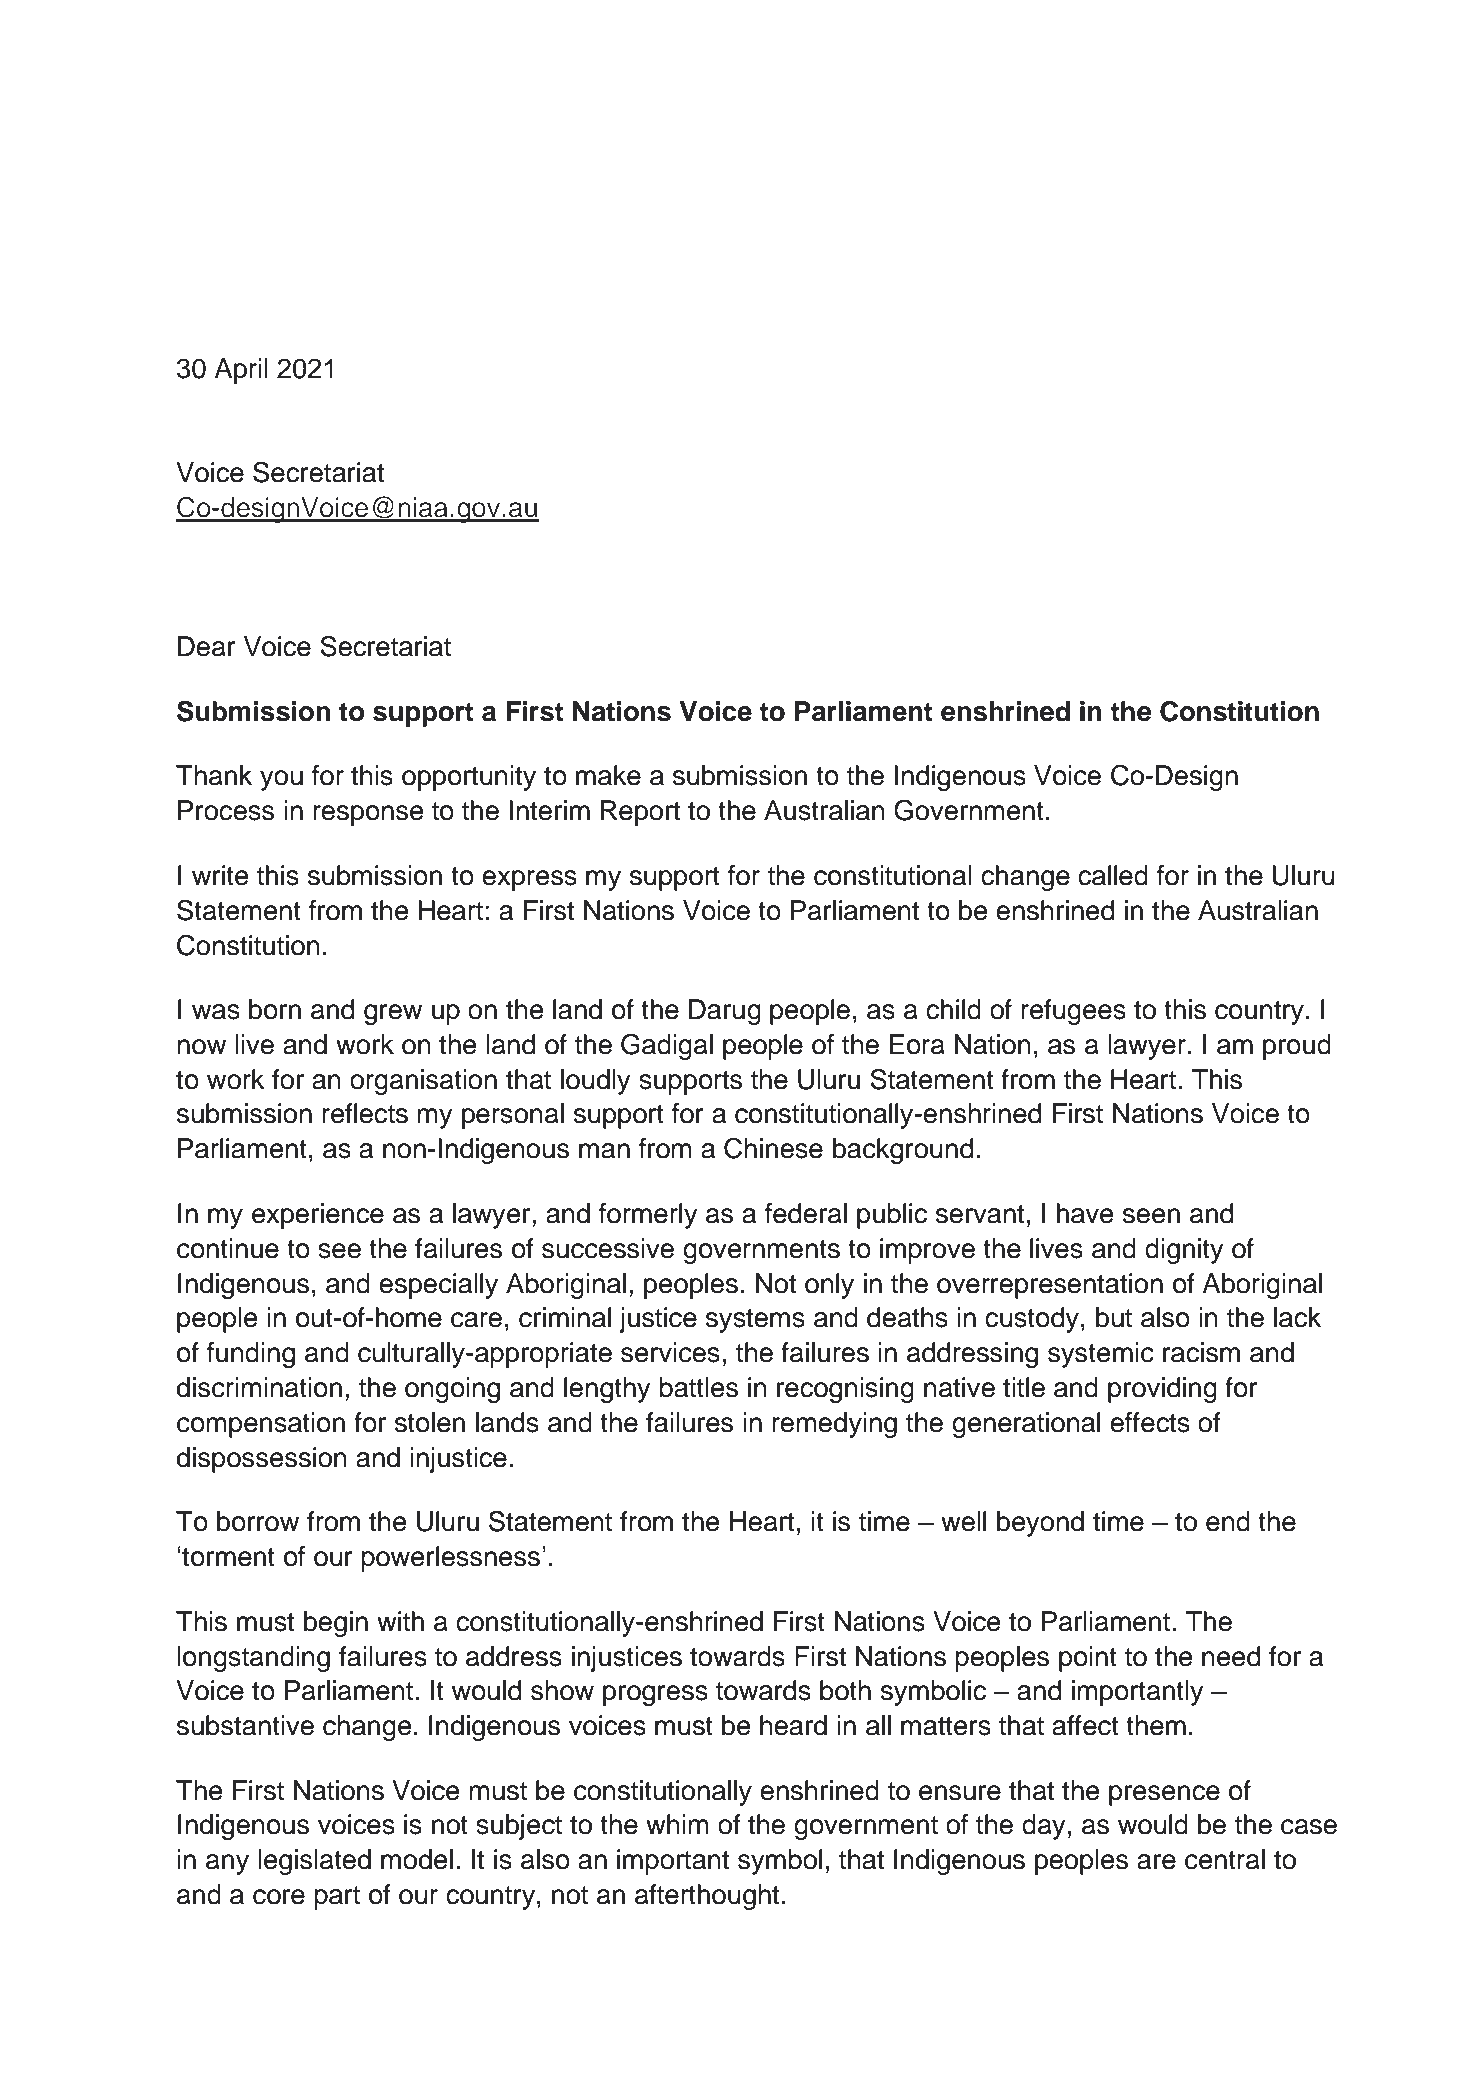 This screenshot has width=1479, height=2093. What do you see at coordinates (608, 775) in the screenshot?
I see `make` at bounding box center [608, 775].
